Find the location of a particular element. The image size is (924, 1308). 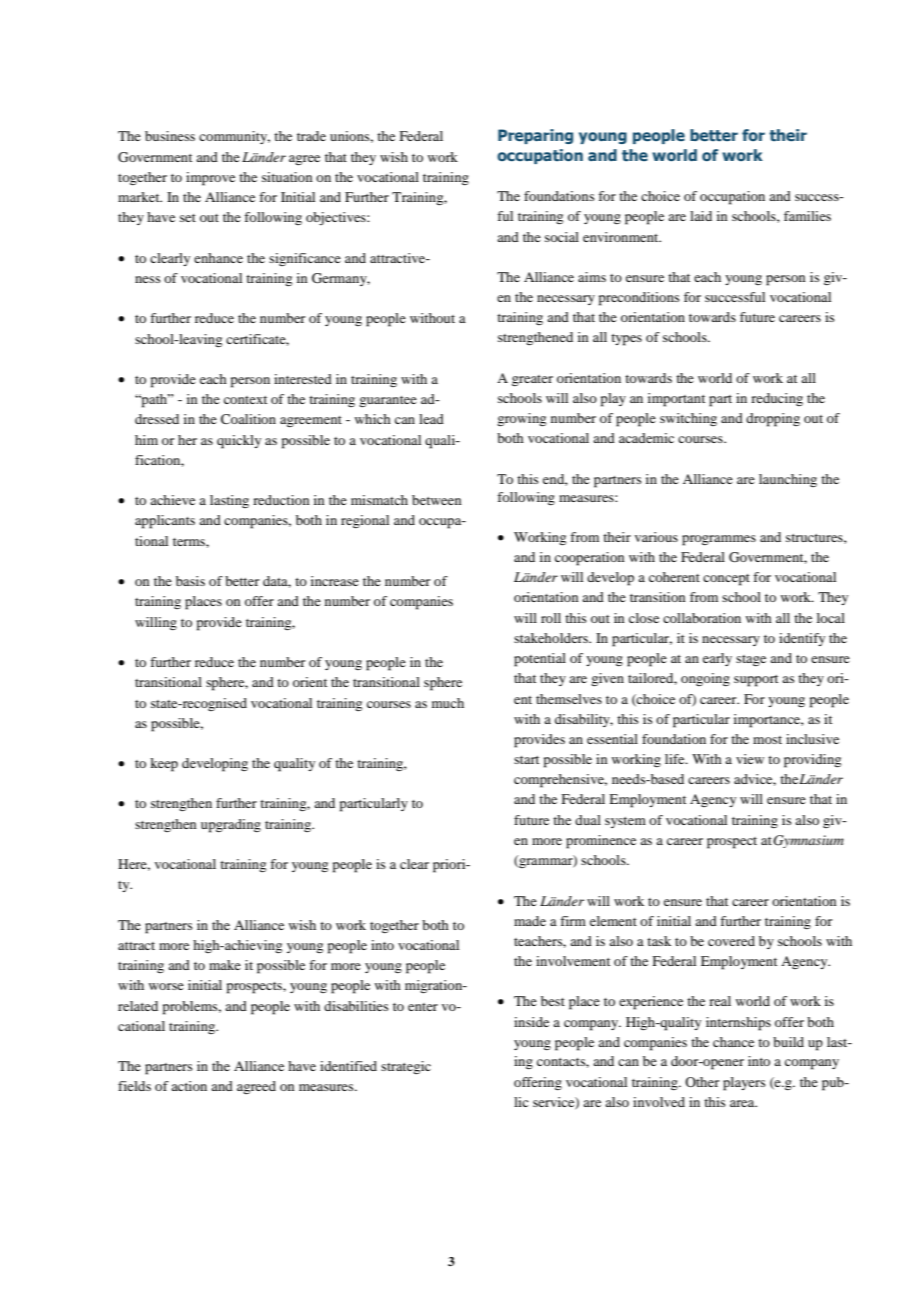

laid is located at coordinates (701, 216).
